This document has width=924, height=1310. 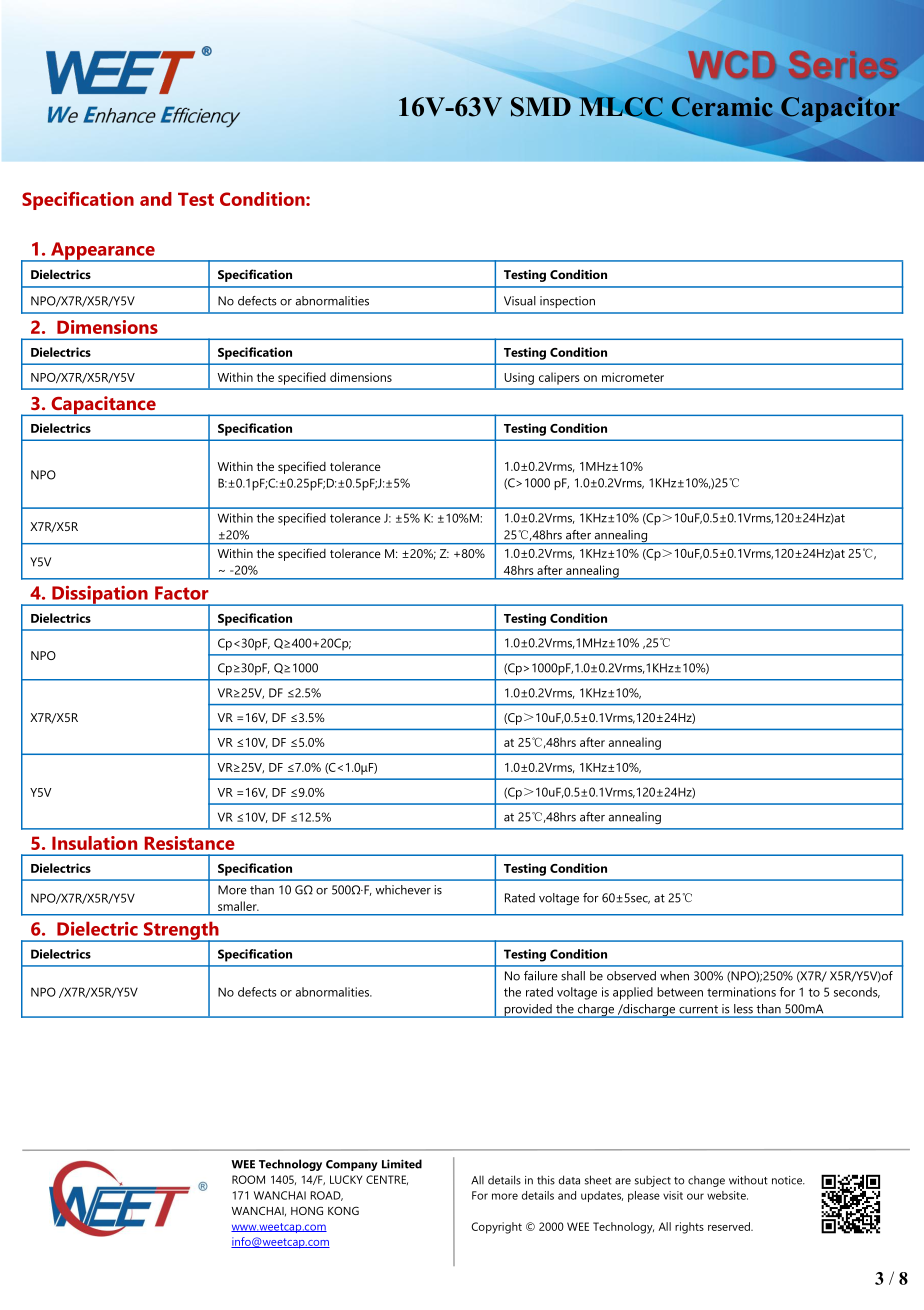 What do you see at coordinates (403, 890) in the document?
I see `whichever` at bounding box center [403, 890].
